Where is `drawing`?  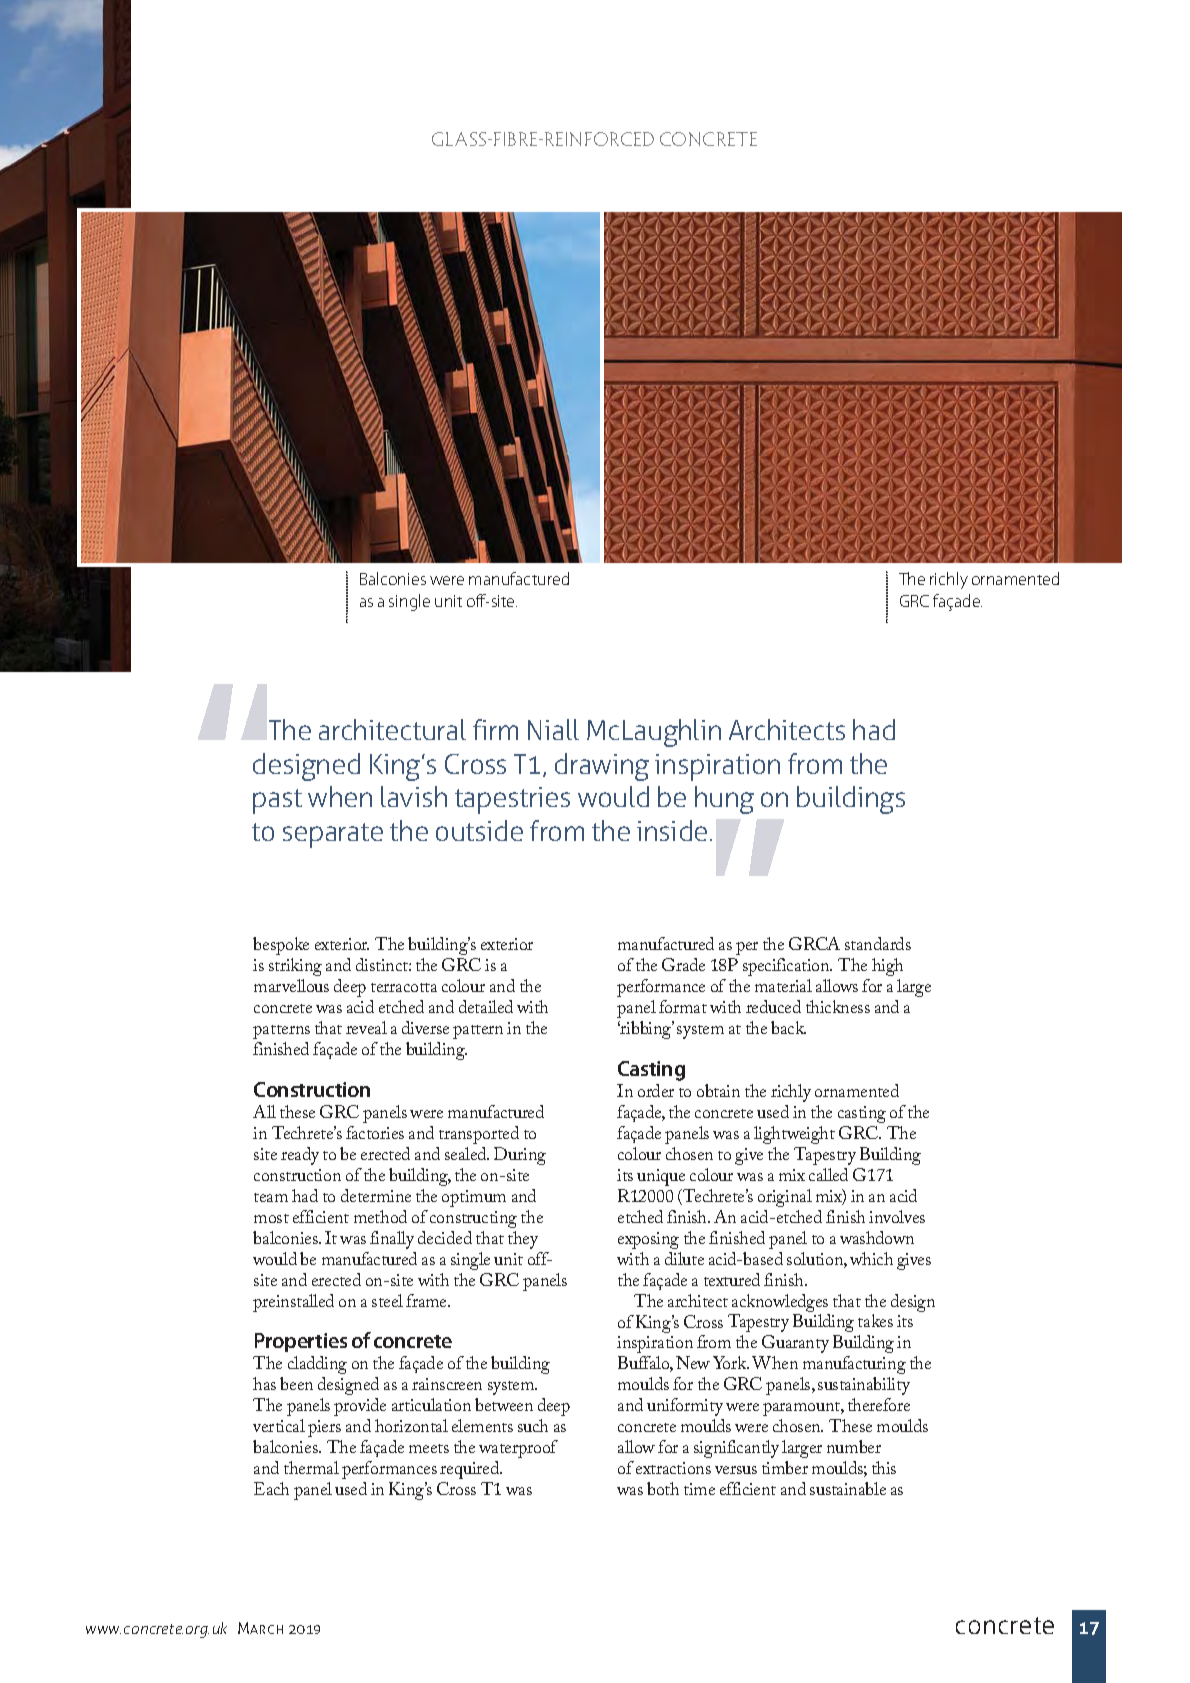 drawing is located at coordinates (602, 767).
